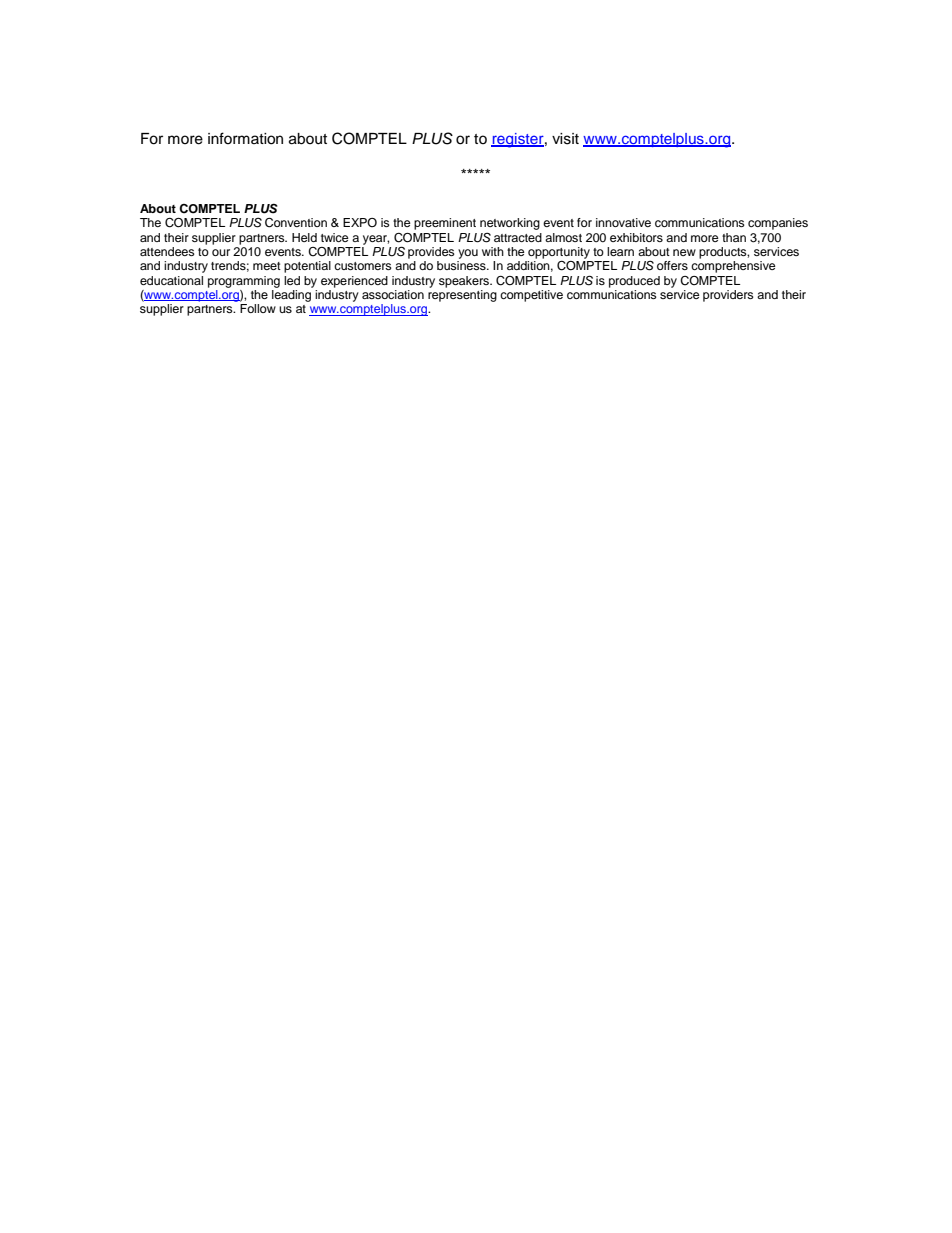 Image resolution: width=952 pixels, height=1233 pixels. Describe the element at coordinates (623, 222) in the document. I see `innovative` at that location.
